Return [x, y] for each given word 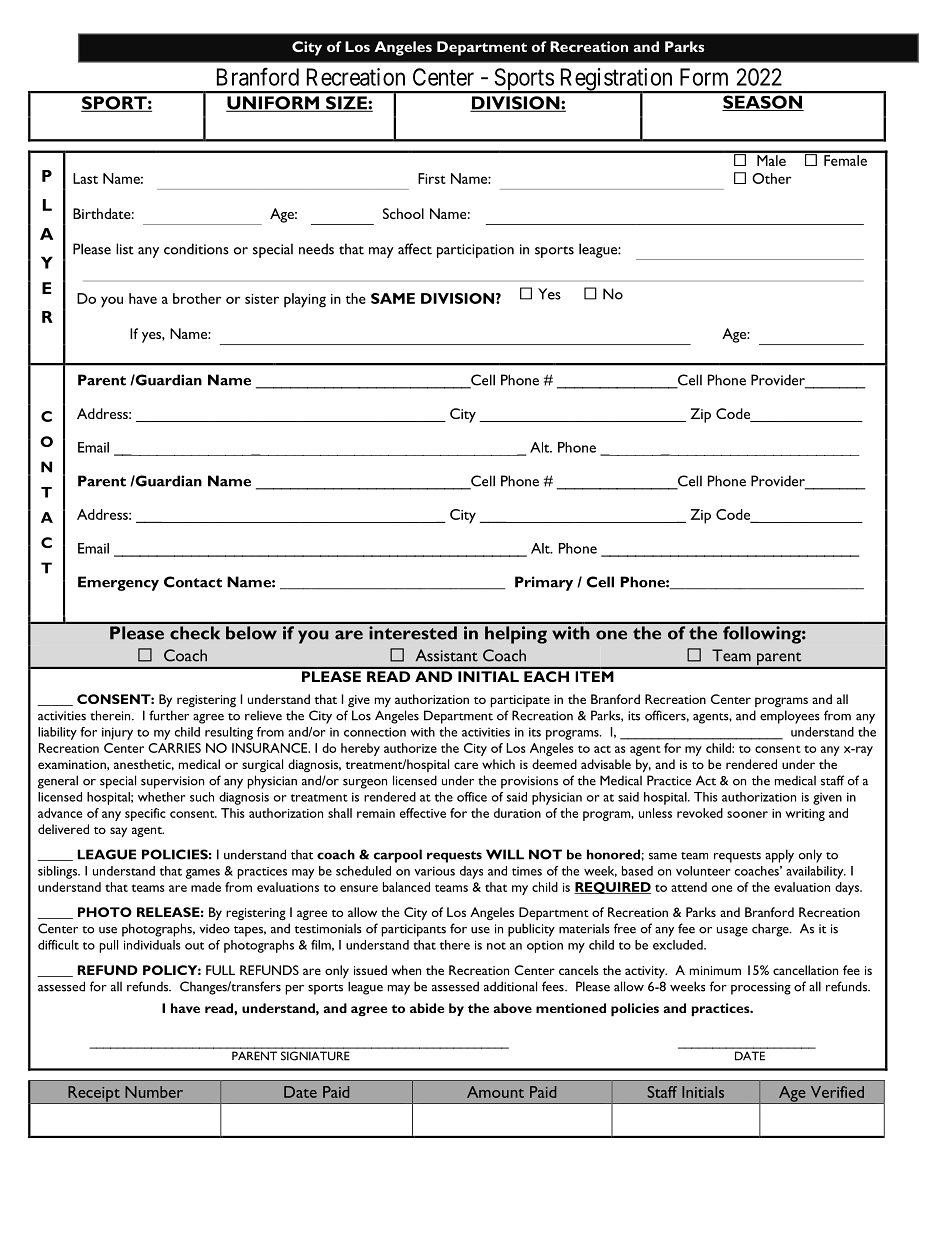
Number [154, 1092]
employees [790, 717]
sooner [747, 814]
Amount [495, 1092]
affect [415, 249]
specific [145, 814]
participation [475, 251]
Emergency [118, 583]
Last [85, 178]
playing [305, 300]
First [432, 178]
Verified [837, 1092]
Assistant [447, 655]
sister [262, 299]
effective [423, 813]
